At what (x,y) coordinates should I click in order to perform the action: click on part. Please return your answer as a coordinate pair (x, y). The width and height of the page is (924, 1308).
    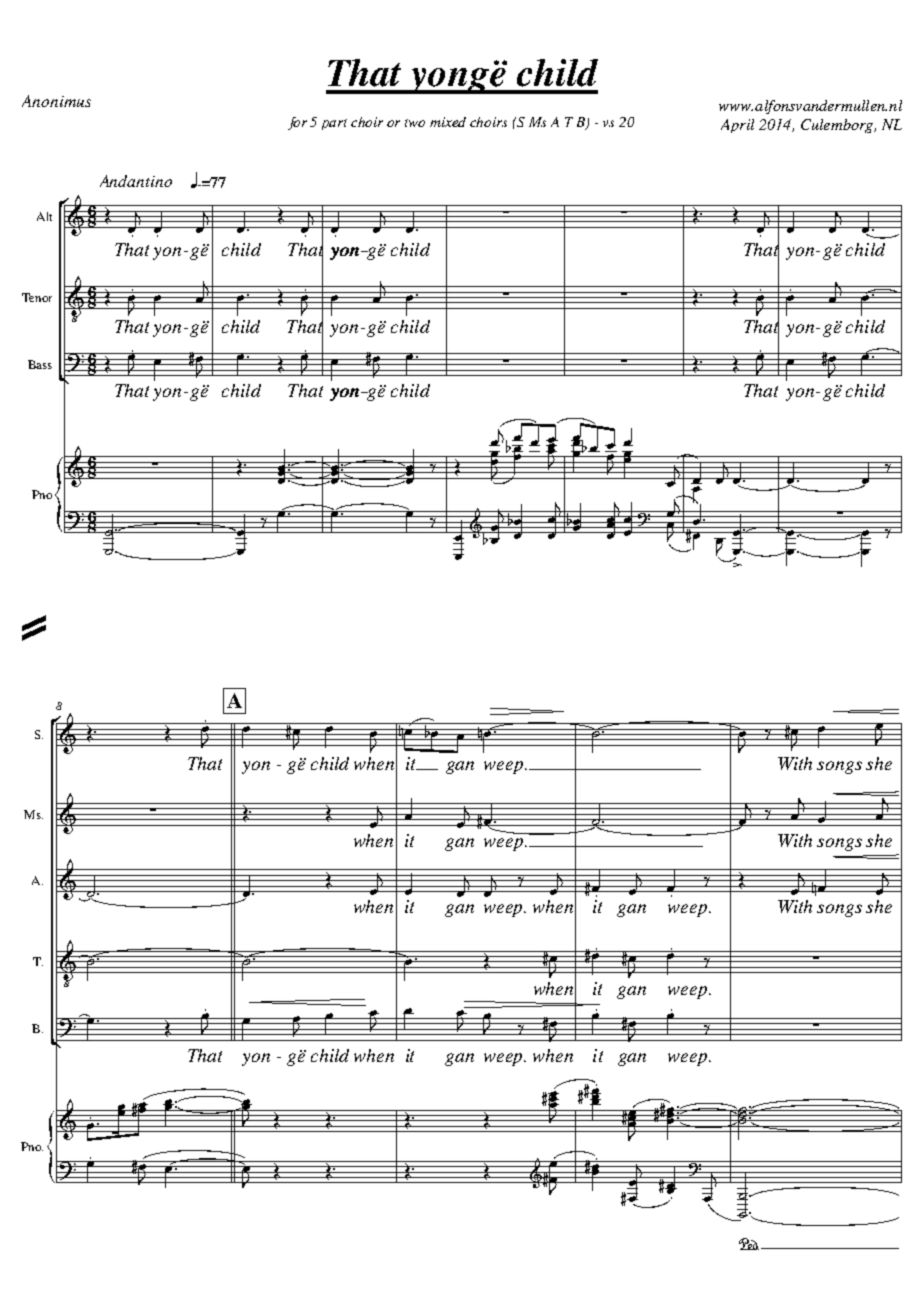
    Looking at the image, I should click on (334, 124).
